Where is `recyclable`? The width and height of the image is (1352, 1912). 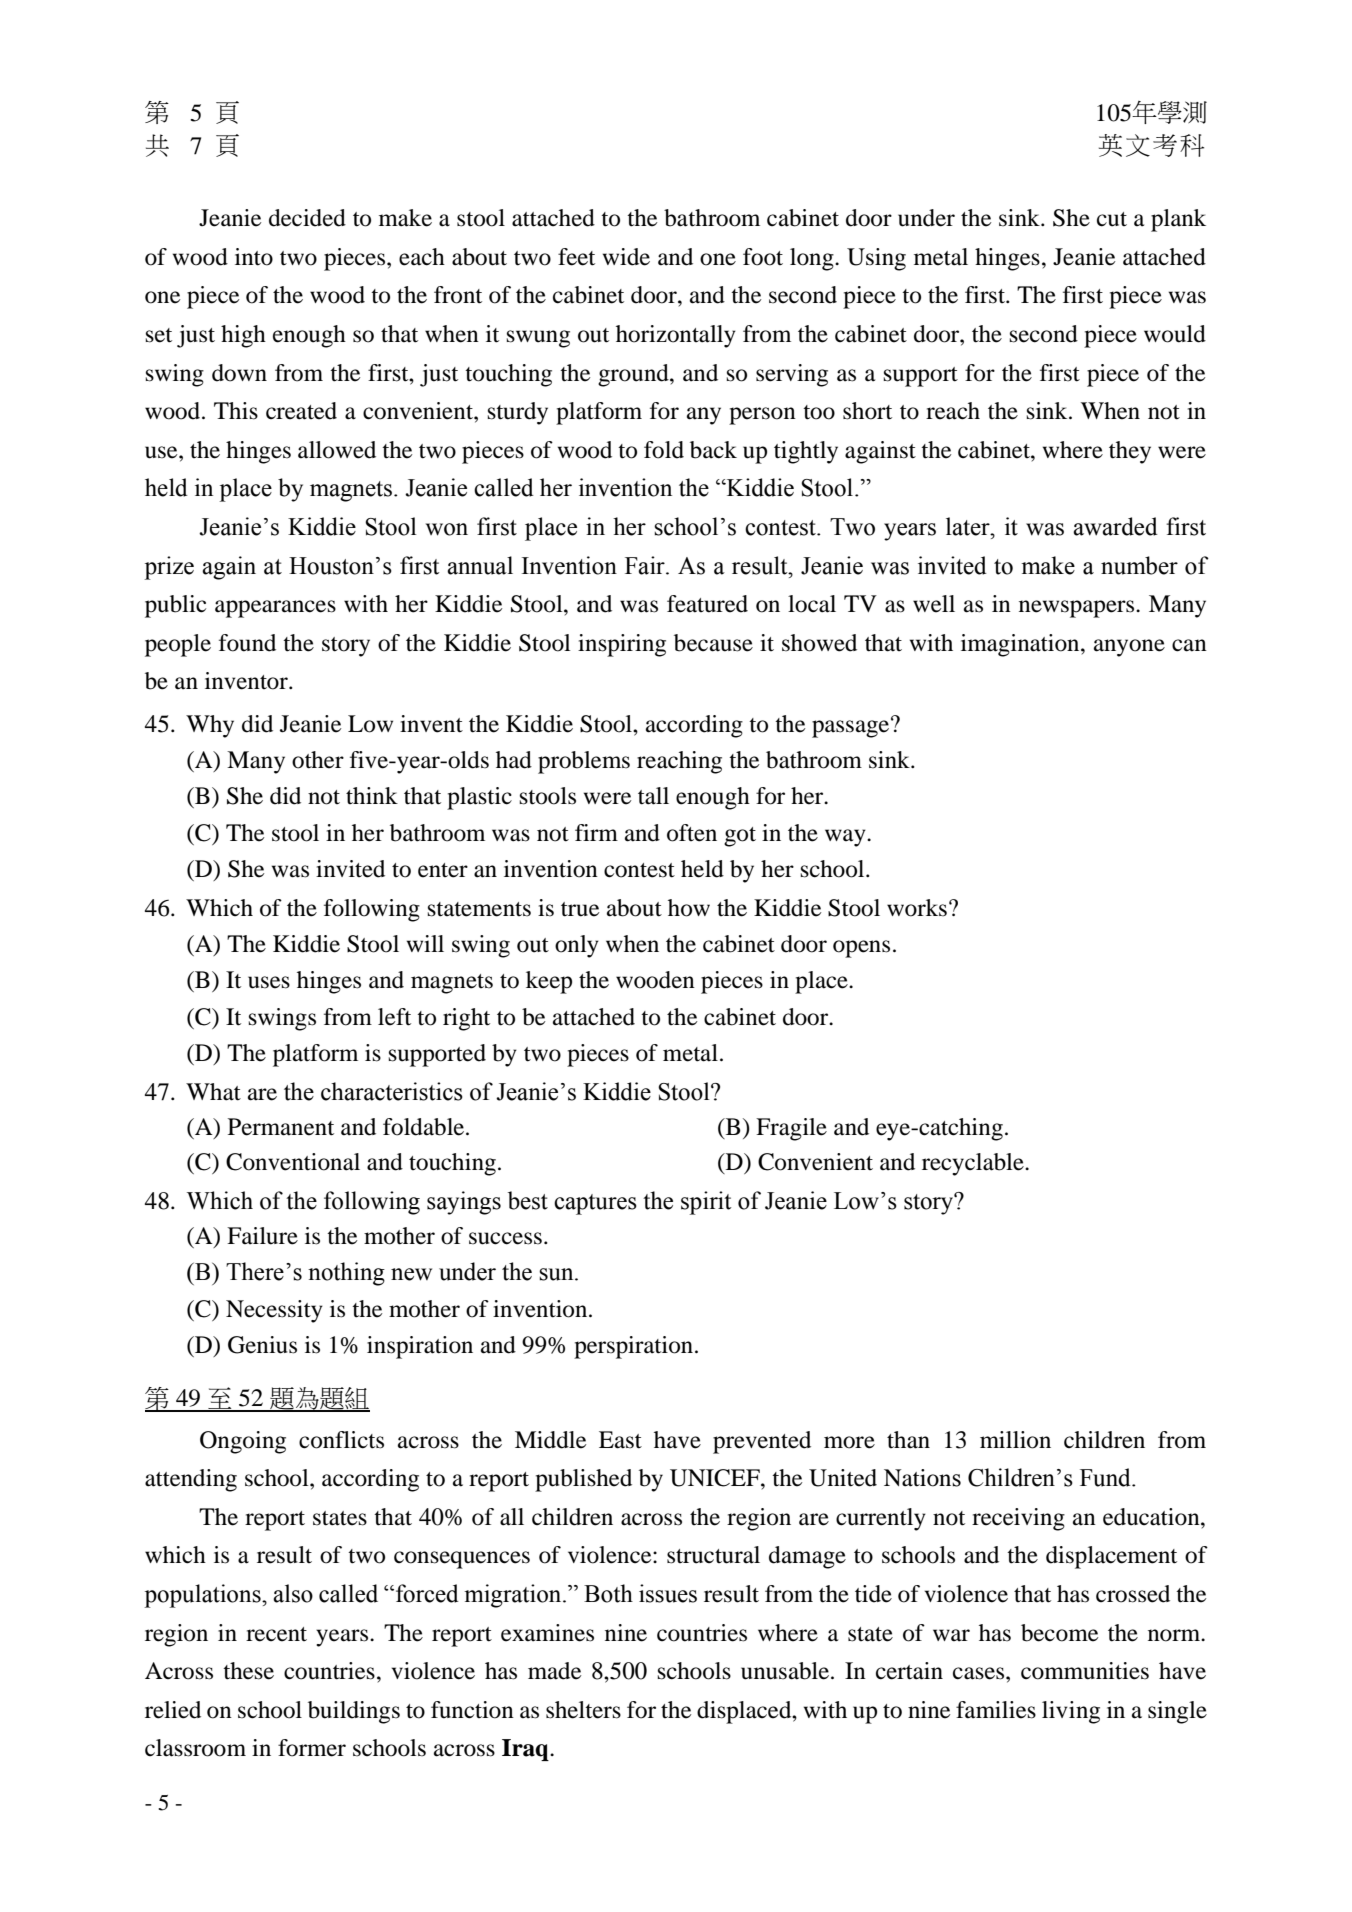
recyclable is located at coordinates (974, 1164).
